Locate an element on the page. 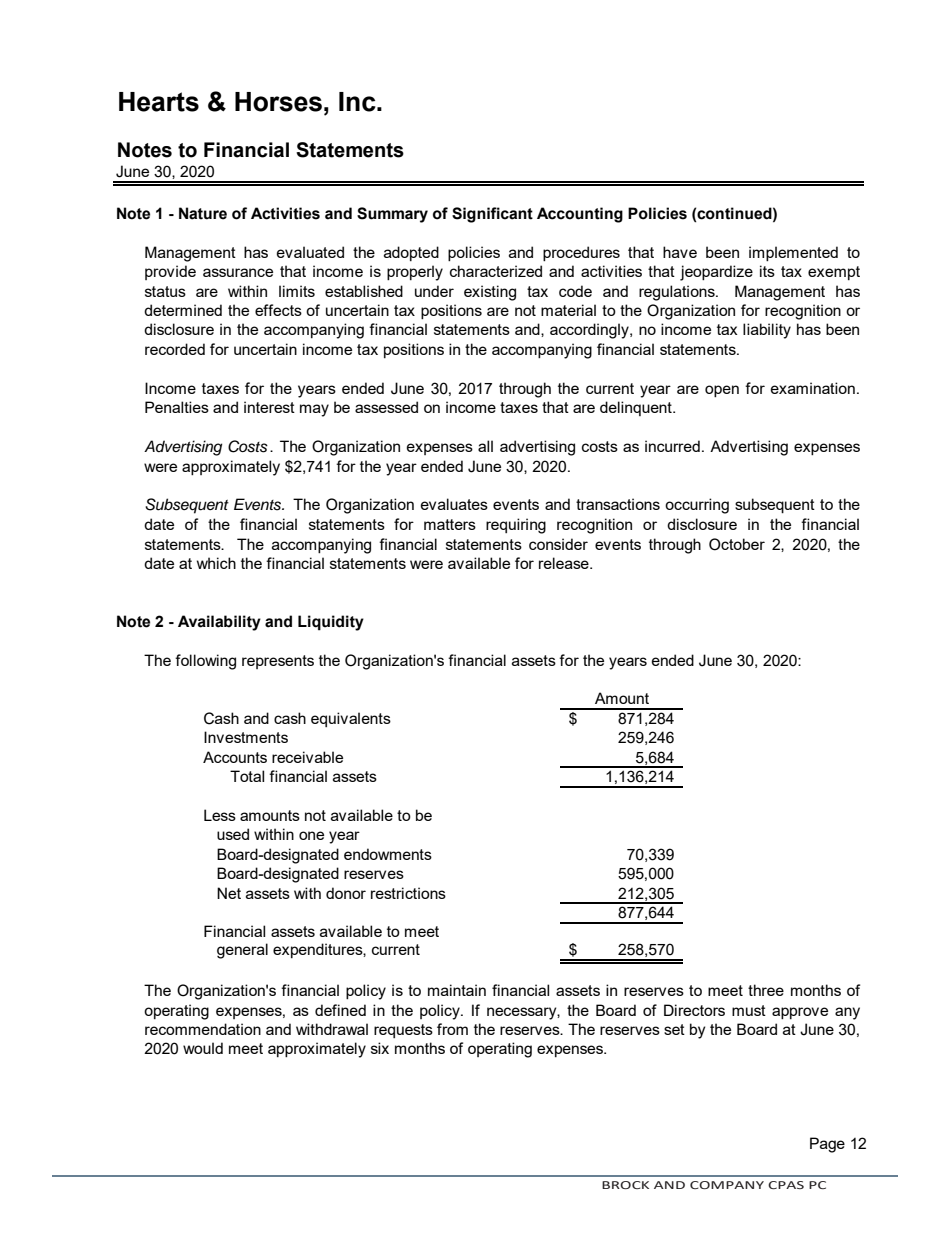 This page has width=952, height=1233. would is located at coordinates (203, 1048).
